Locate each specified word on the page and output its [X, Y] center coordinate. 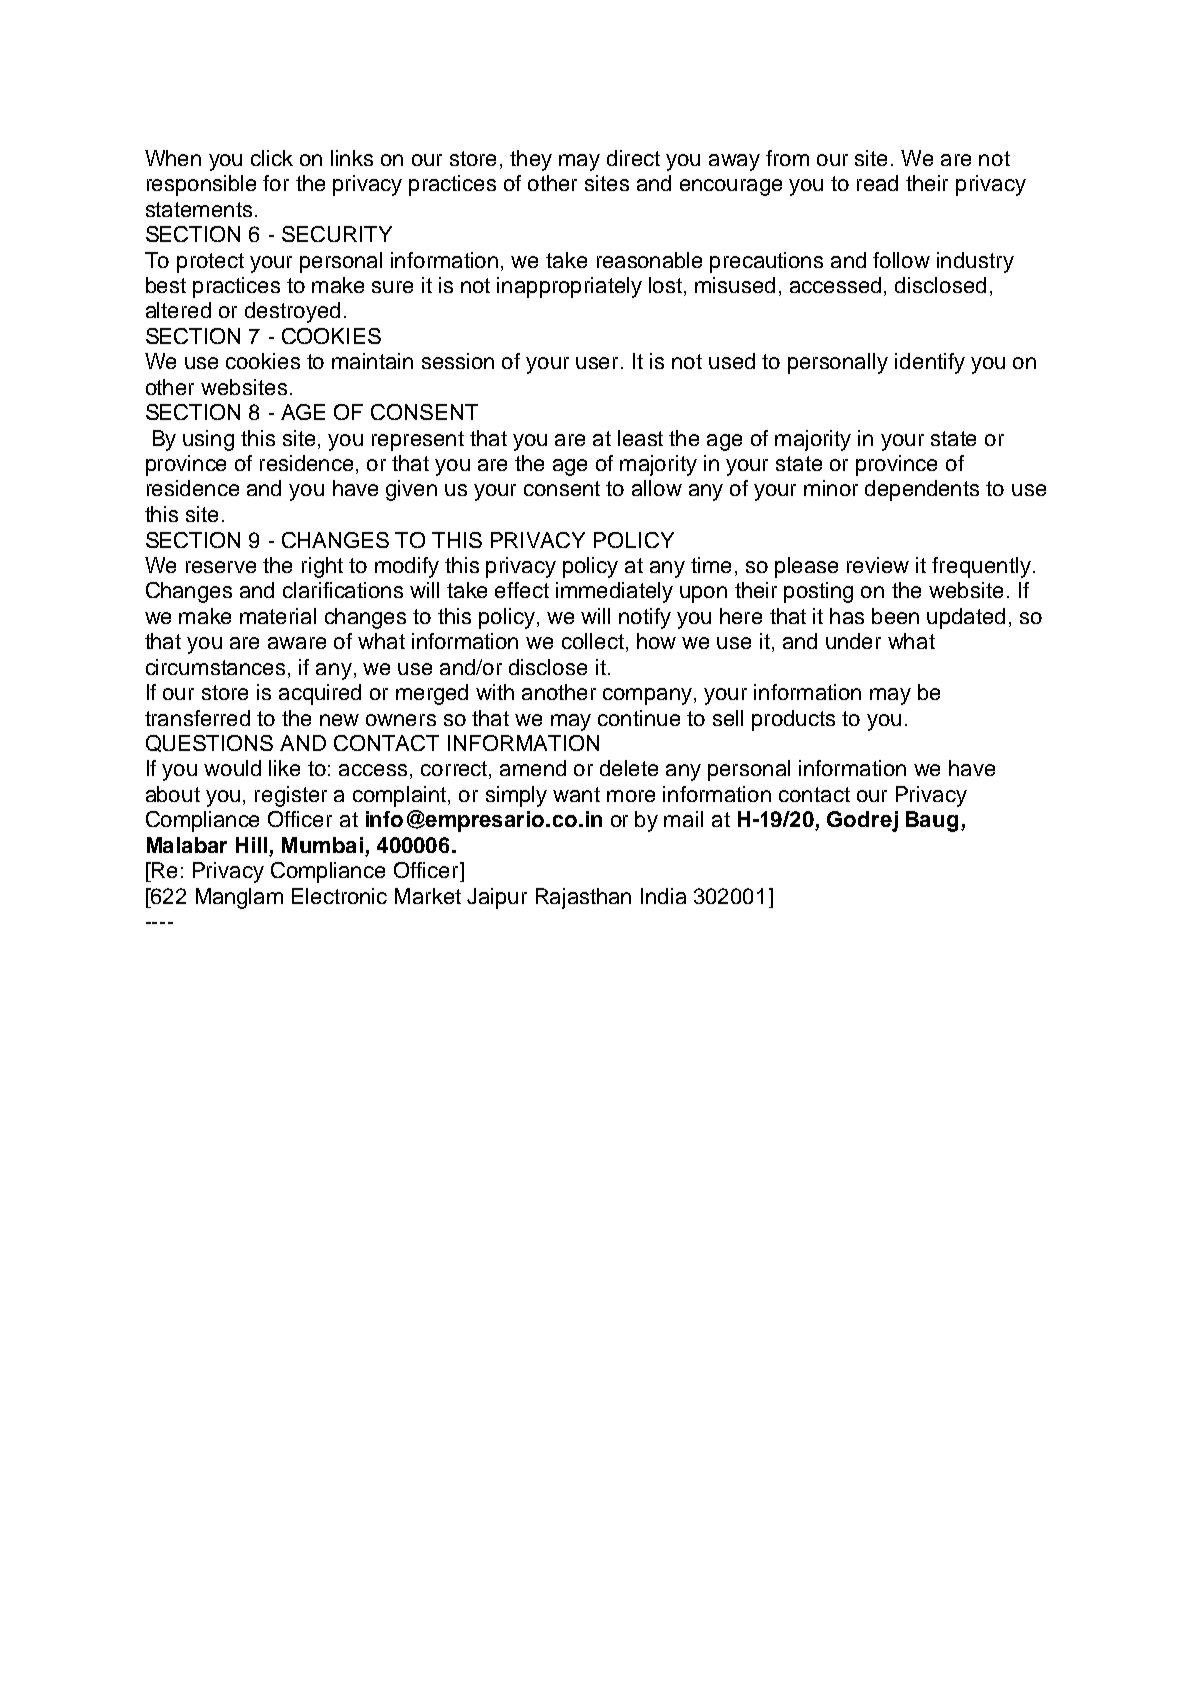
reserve [221, 567]
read [877, 183]
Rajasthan [583, 898]
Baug [932, 821]
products [793, 720]
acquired [320, 694]
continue [639, 718]
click [272, 158]
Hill [251, 845]
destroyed [292, 312]
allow [657, 488]
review [878, 565]
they [531, 160]
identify [930, 363]
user [599, 363]
